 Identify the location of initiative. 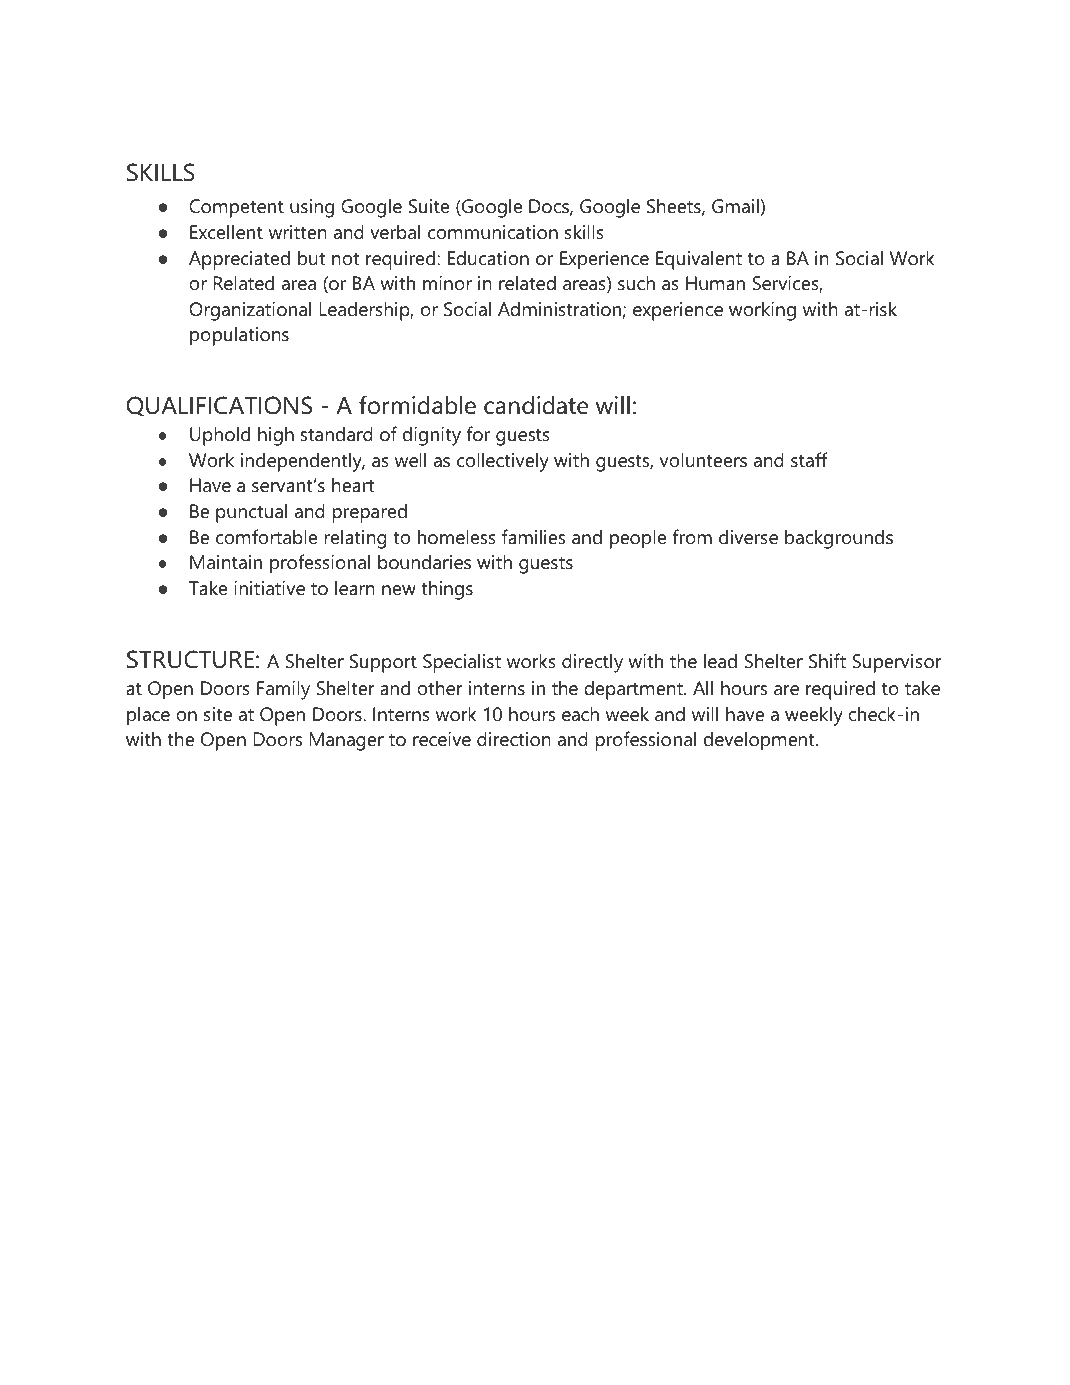
(269, 588).
